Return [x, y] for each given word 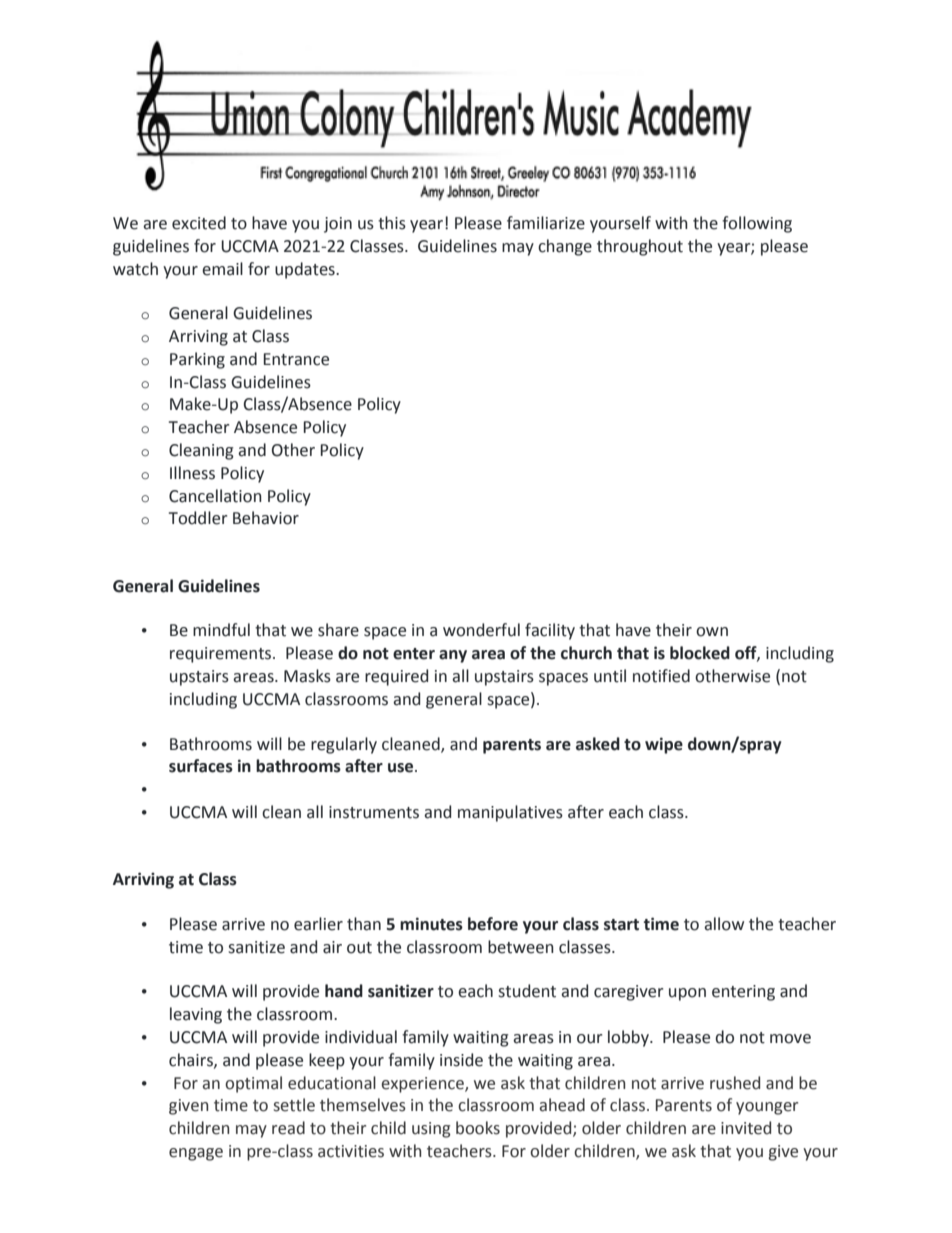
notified [661, 676]
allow [724, 924]
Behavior [266, 518]
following [757, 224]
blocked [700, 653]
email [222, 269]
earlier [318, 924]
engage [196, 1154]
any [453, 656]
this [392, 223]
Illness [192, 473]
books [478, 1128]
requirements [222, 655]
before [493, 924]
